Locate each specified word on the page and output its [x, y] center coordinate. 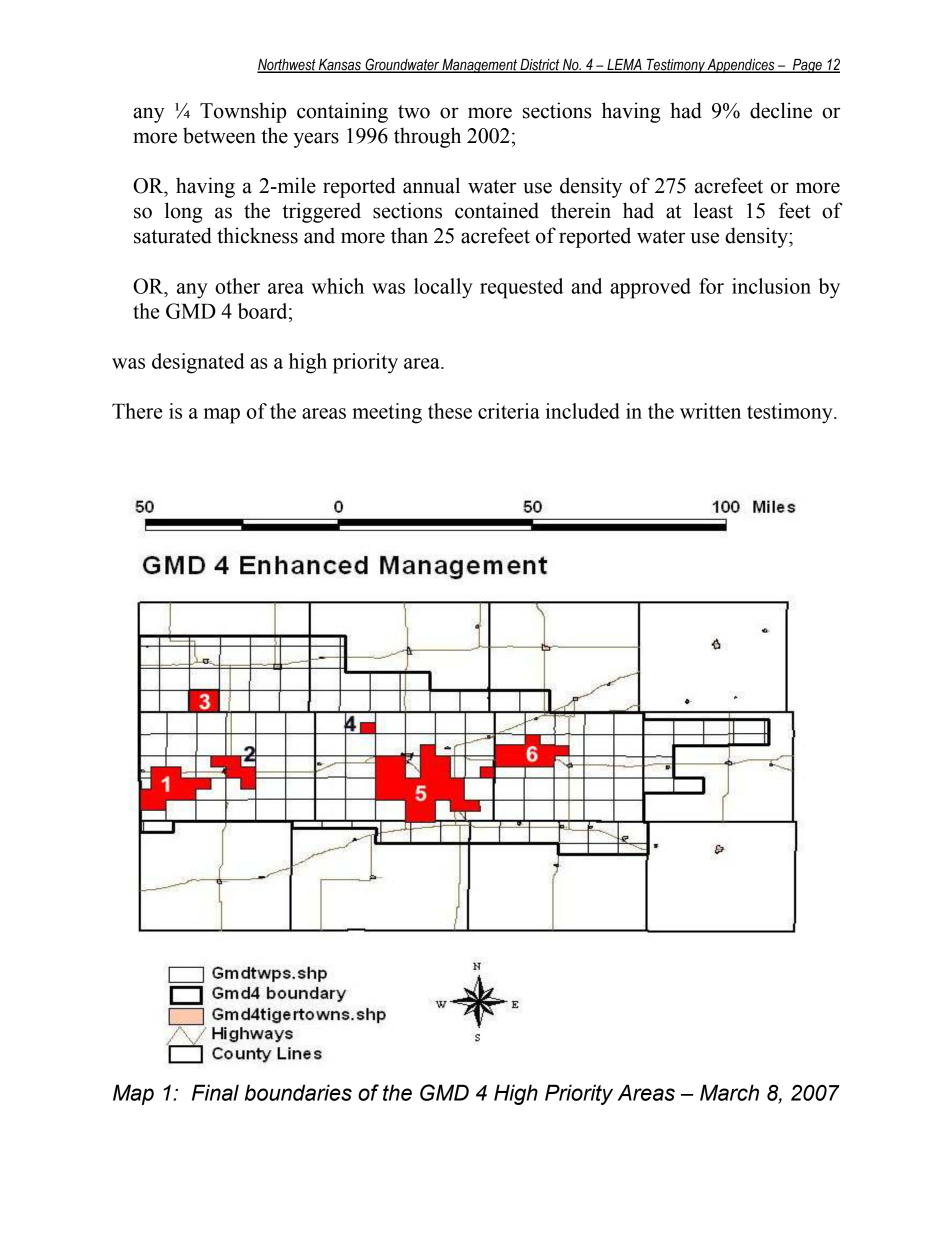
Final [215, 1092]
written [710, 411]
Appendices [741, 66]
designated [198, 363]
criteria [509, 411]
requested [521, 288]
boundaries [298, 1092]
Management [479, 66]
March [729, 1092]
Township [243, 112]
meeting [387, 413]
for [711, 286]
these [450, 411]
